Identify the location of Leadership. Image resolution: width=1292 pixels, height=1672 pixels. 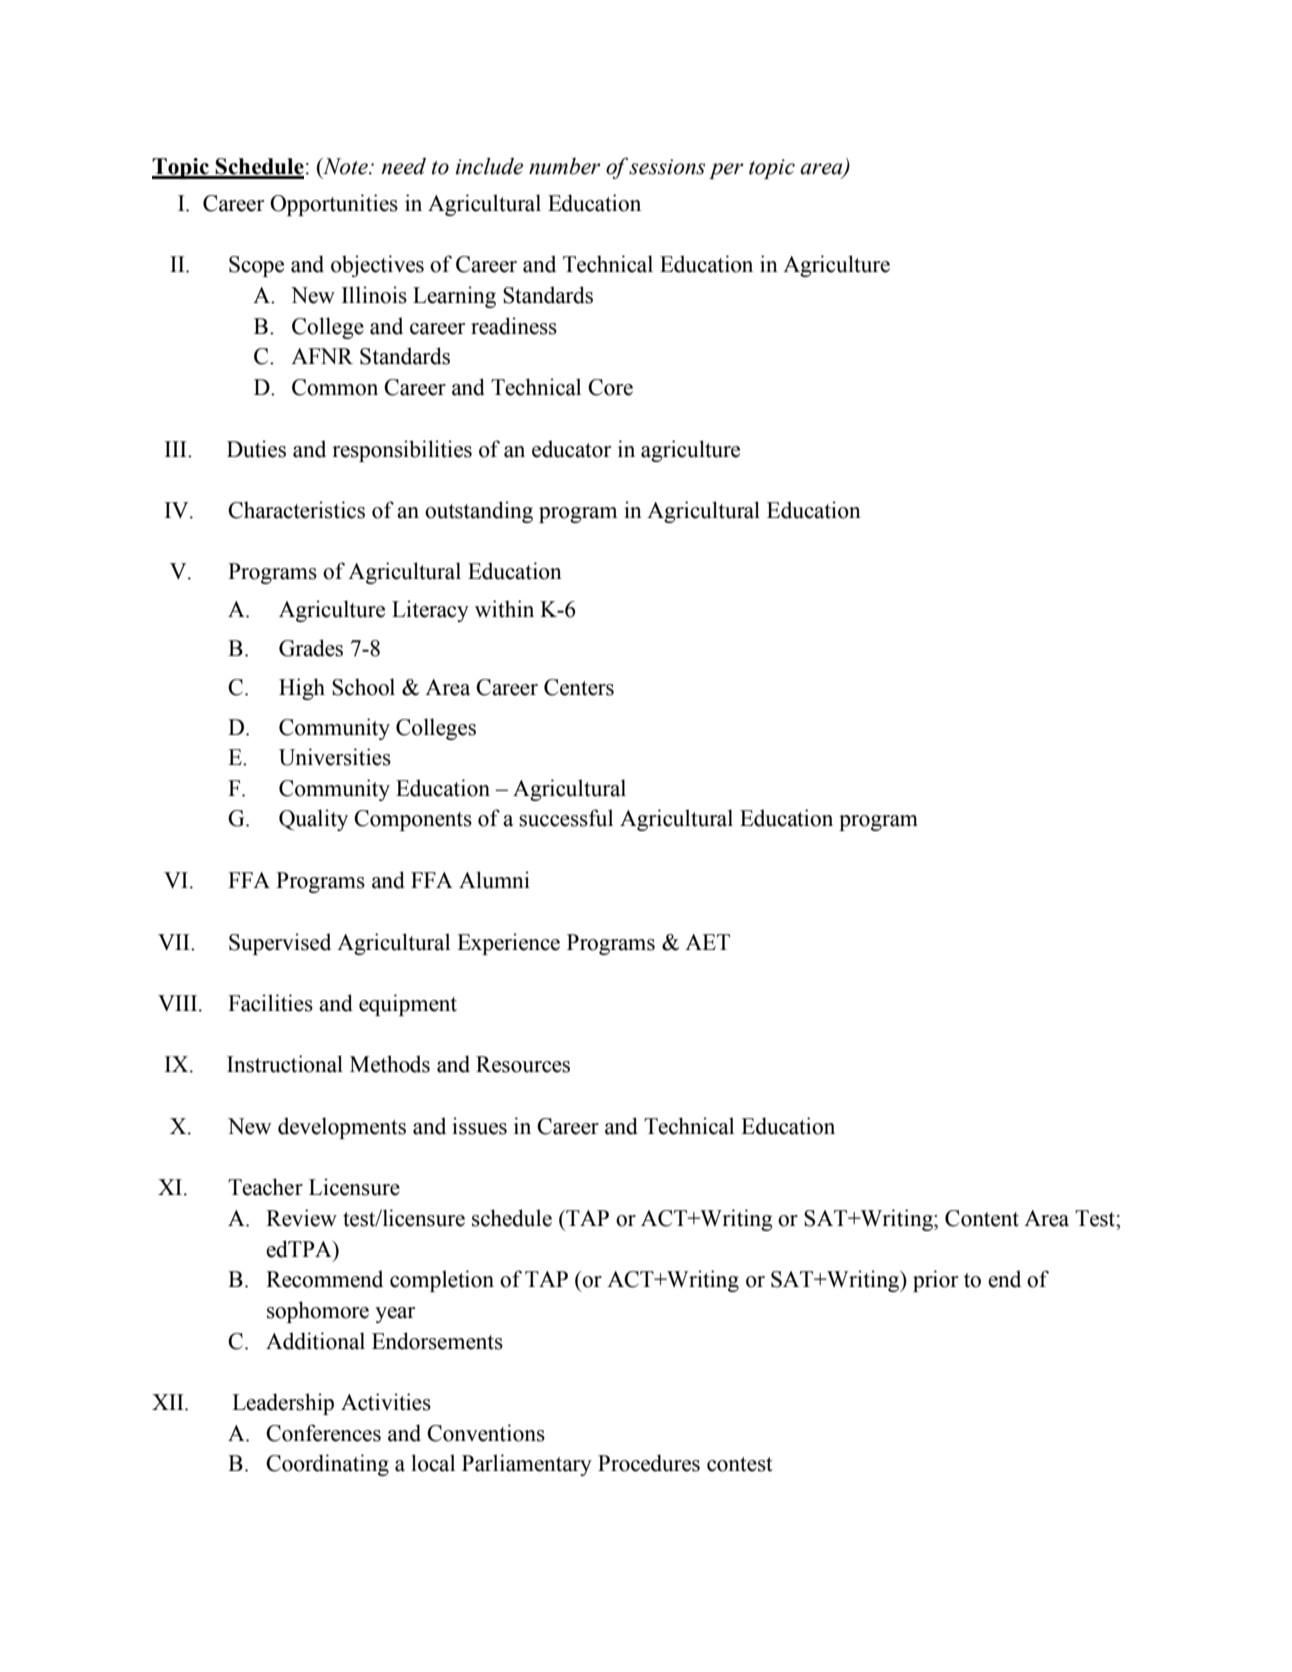
(283, 1404).
